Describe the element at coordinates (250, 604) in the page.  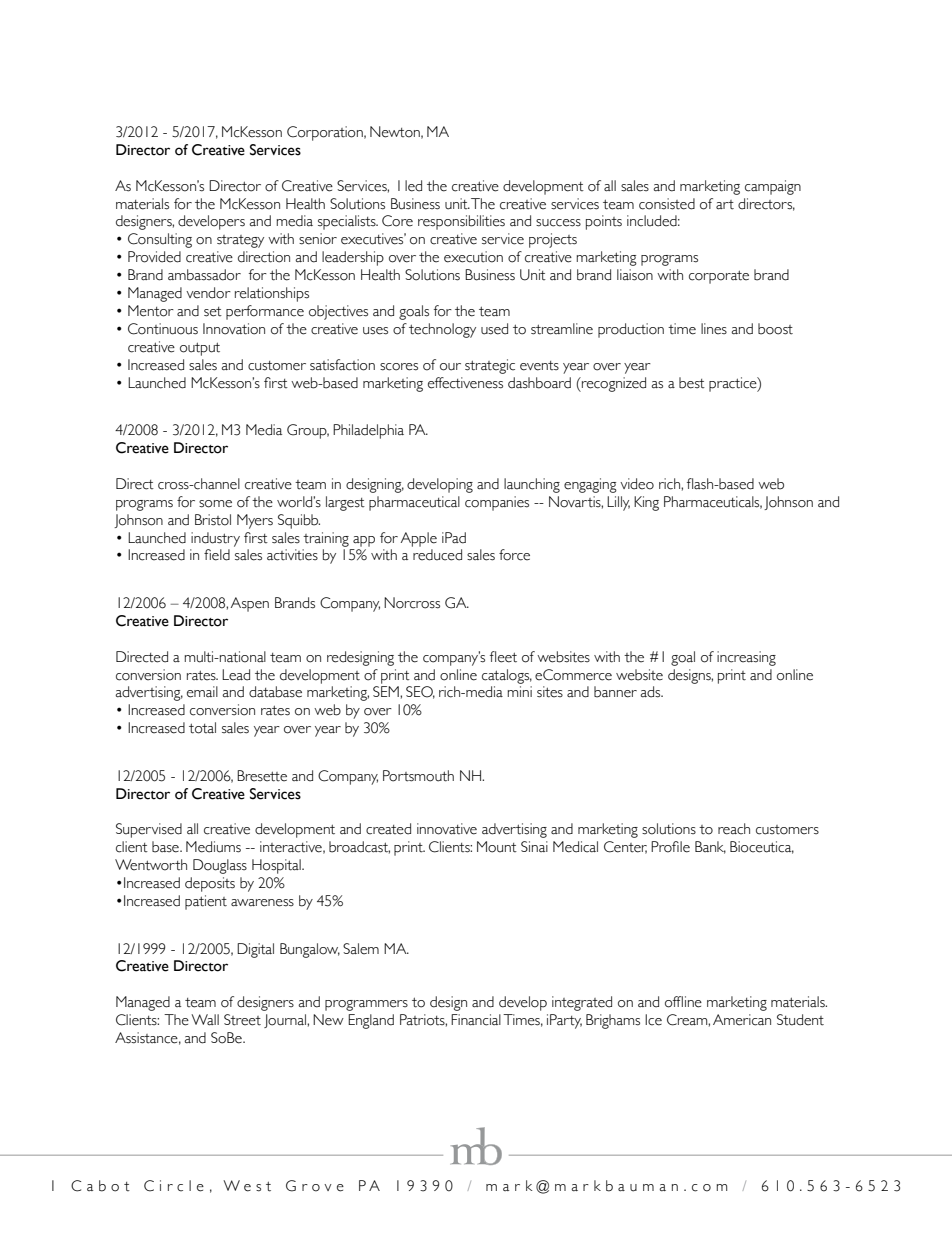
I see `Aspen` at that location.
